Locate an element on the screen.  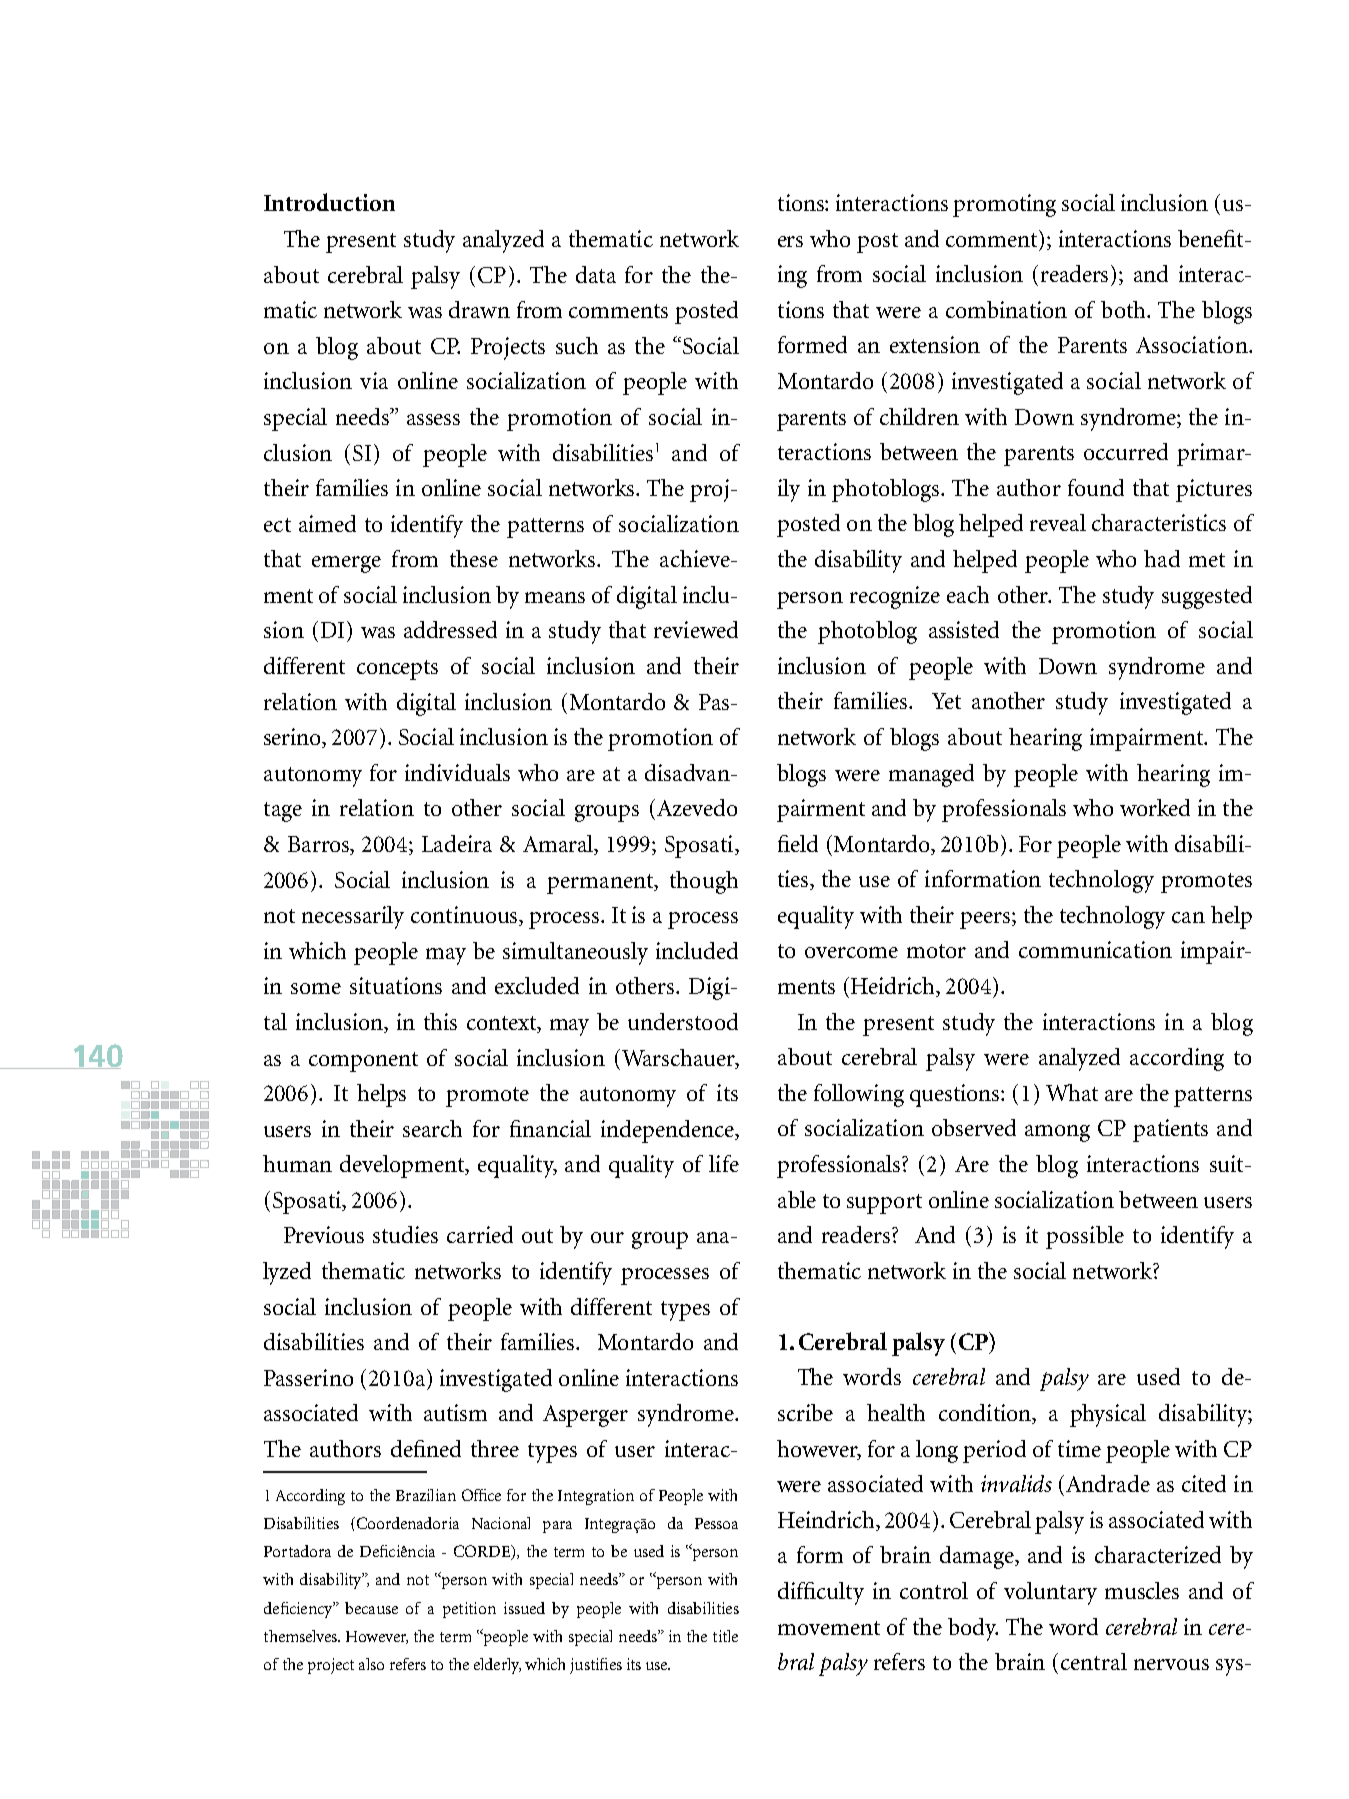
Introduction is located at coordinates (329, 202).
